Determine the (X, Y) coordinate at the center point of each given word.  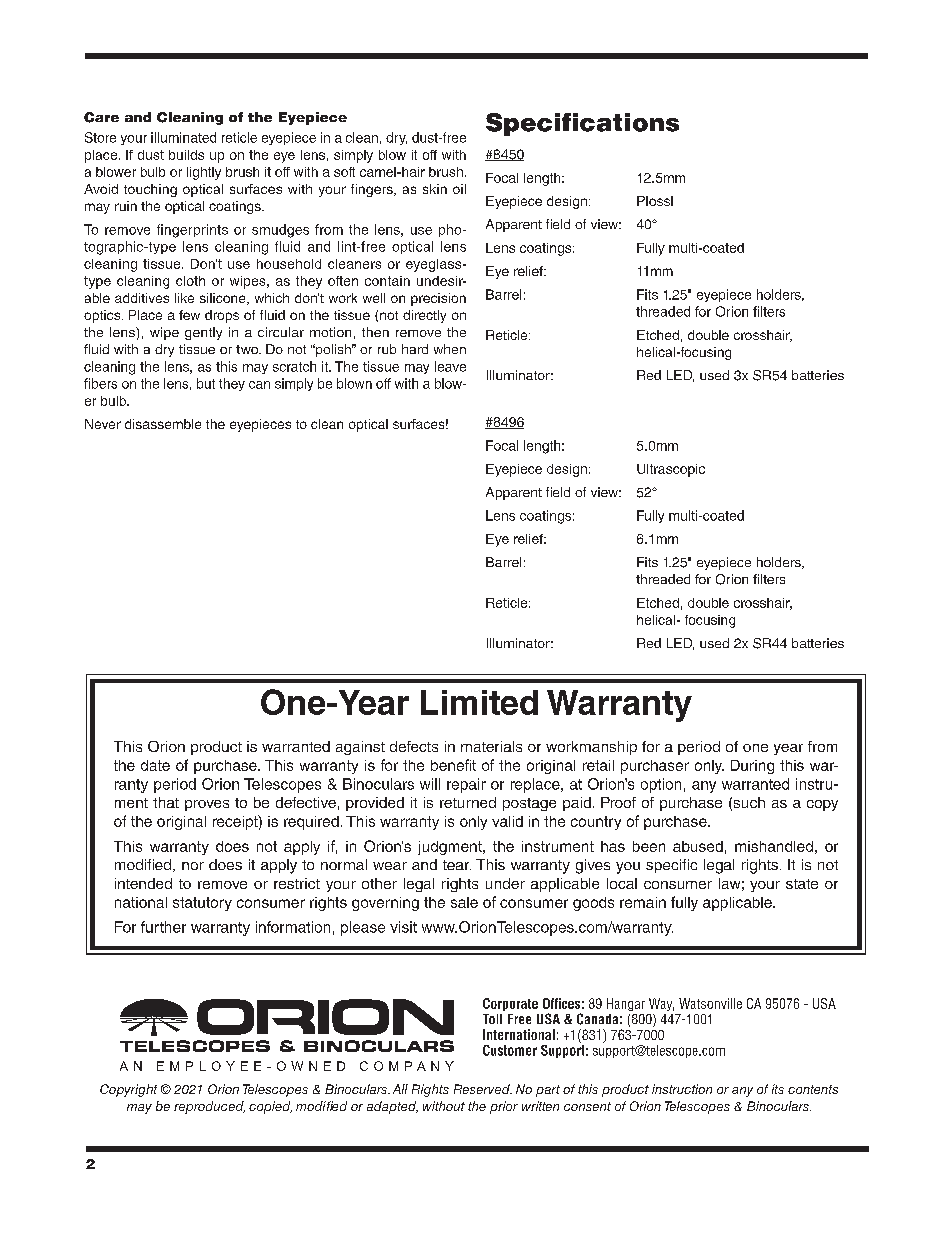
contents (813, 1089)
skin (435, 189)
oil (459, 189)
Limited (479, 702)
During (752, 767)
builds (186, 155)
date (155, 765)
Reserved (483, 1089)
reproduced (209, 1107)
